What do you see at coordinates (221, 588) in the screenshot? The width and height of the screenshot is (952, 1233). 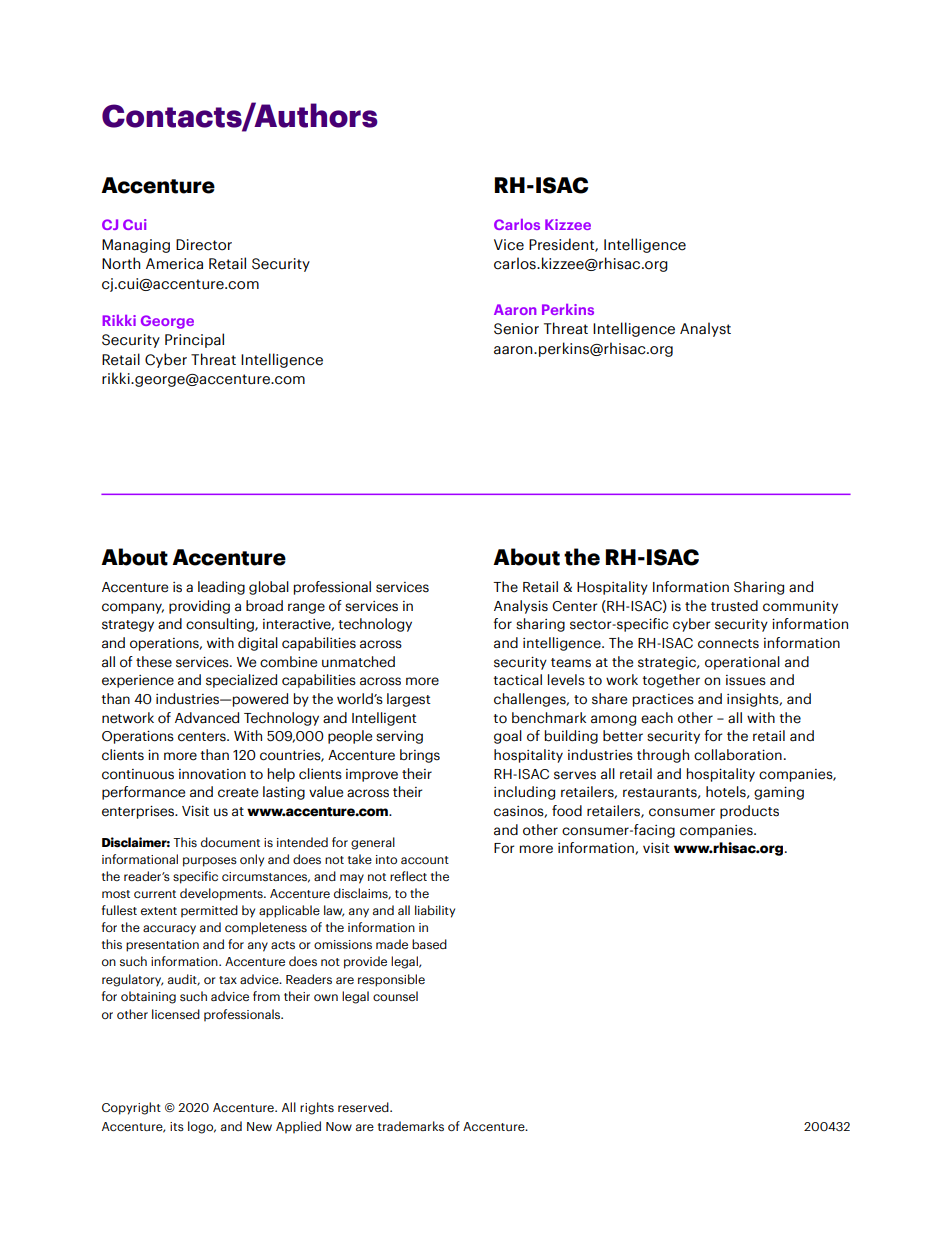 I see `leading` at bounding box center [221, 588].
